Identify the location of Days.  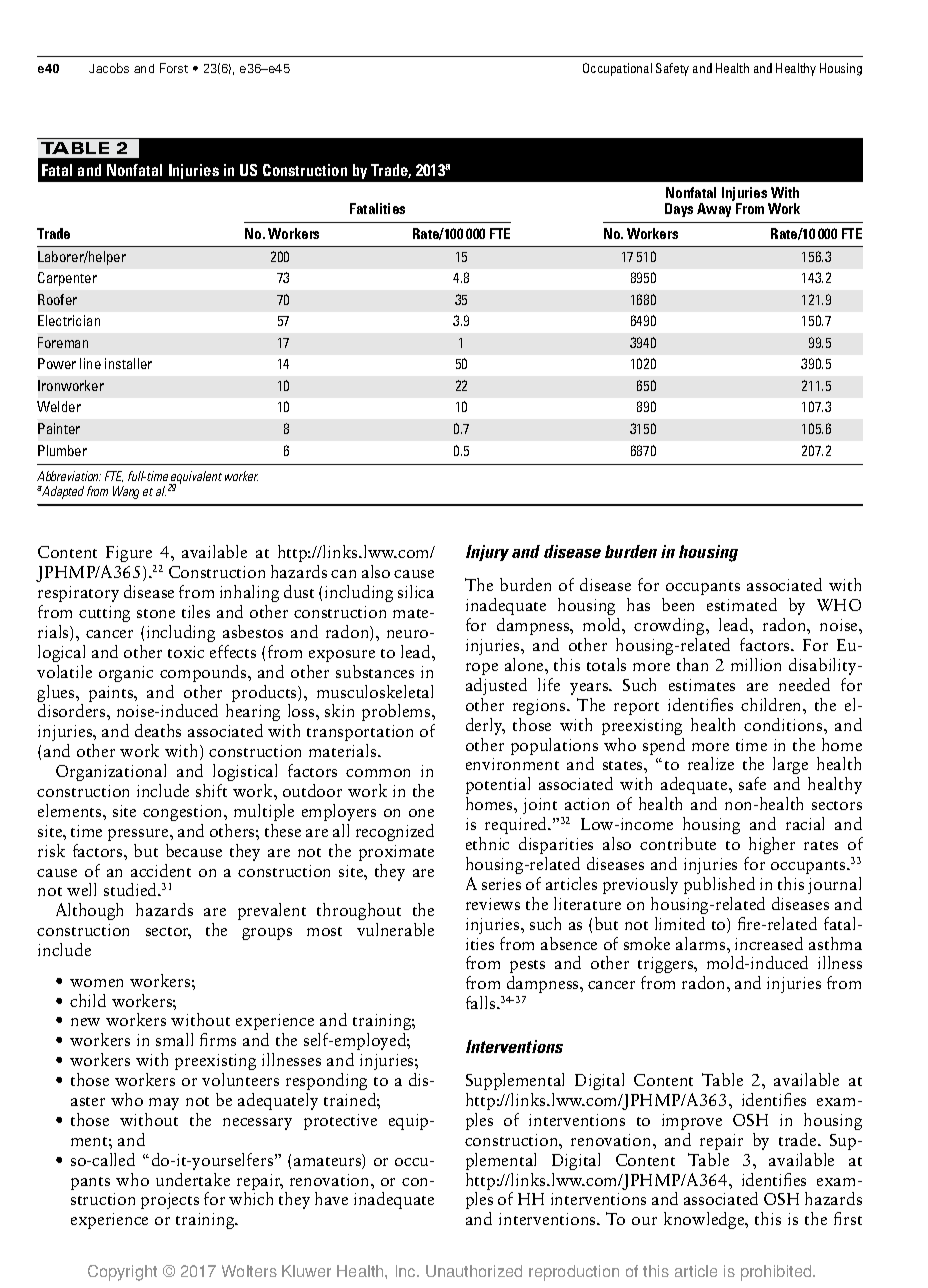
(679, 210).
